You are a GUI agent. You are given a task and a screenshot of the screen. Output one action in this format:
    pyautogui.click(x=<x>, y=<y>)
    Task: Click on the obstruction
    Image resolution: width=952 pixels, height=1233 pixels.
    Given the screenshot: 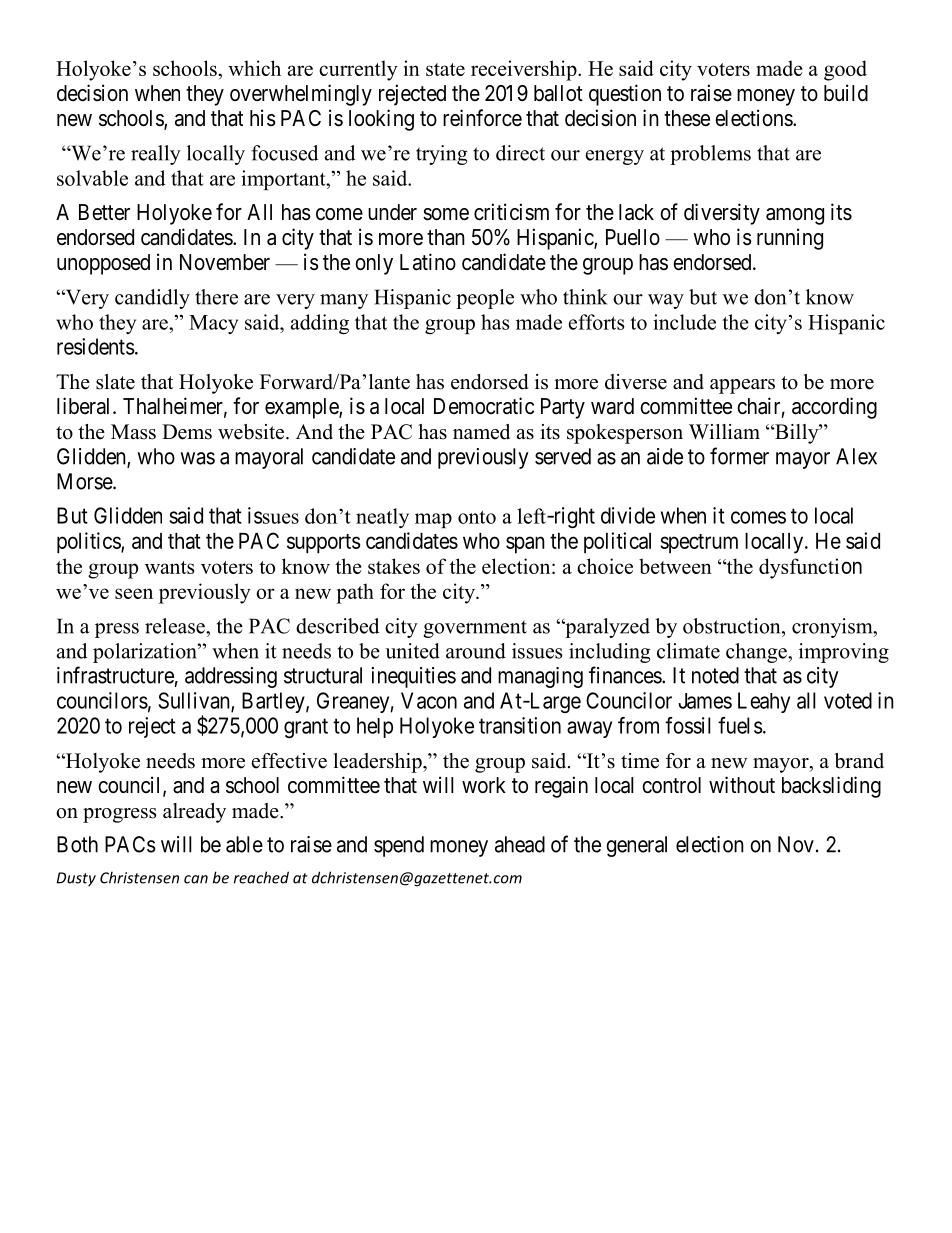 What is the action you would take?
    pyautogui.click(x=733, y=626)
